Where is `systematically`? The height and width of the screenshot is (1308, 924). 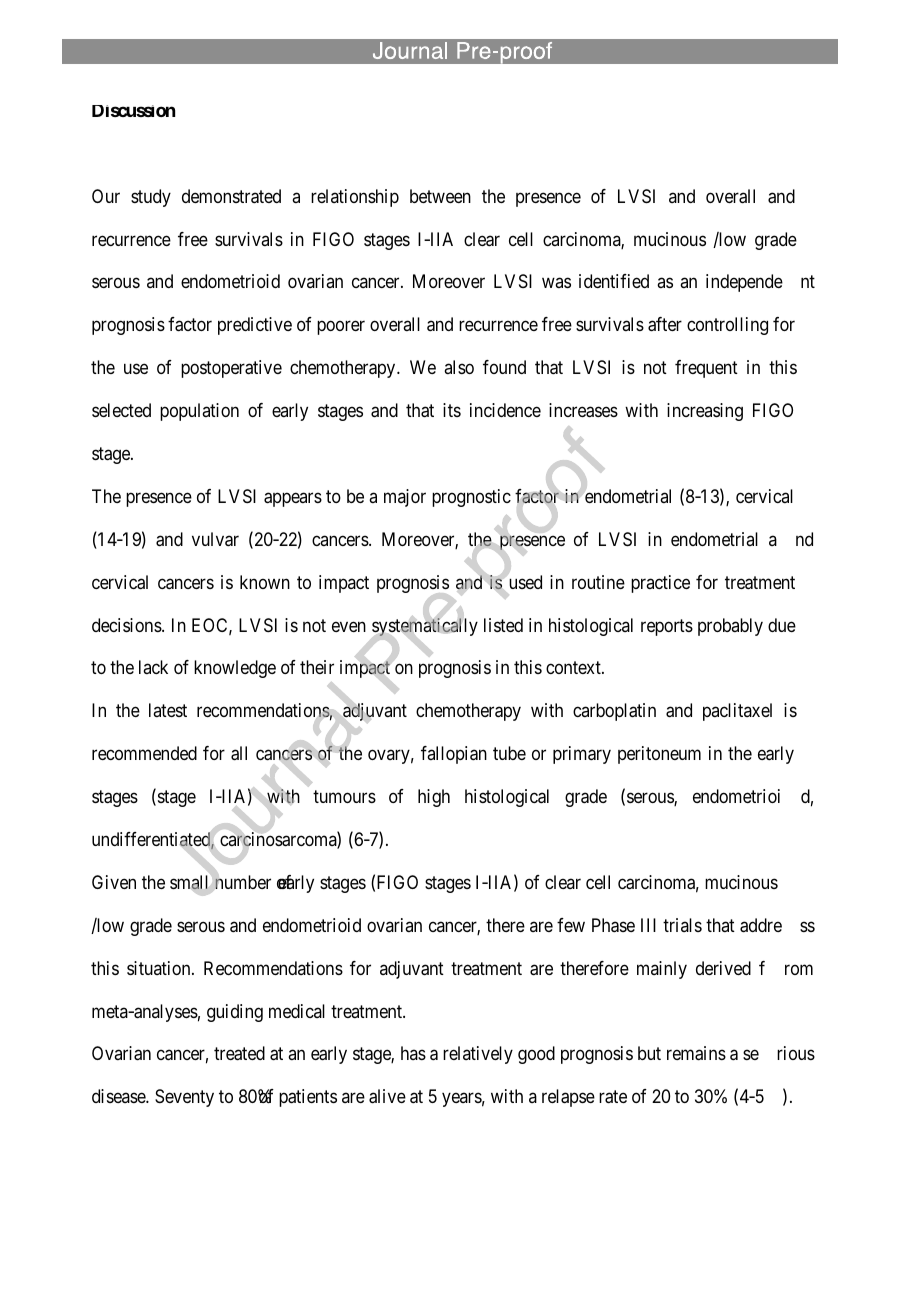
systematically is located at coordinates (425, 627).
